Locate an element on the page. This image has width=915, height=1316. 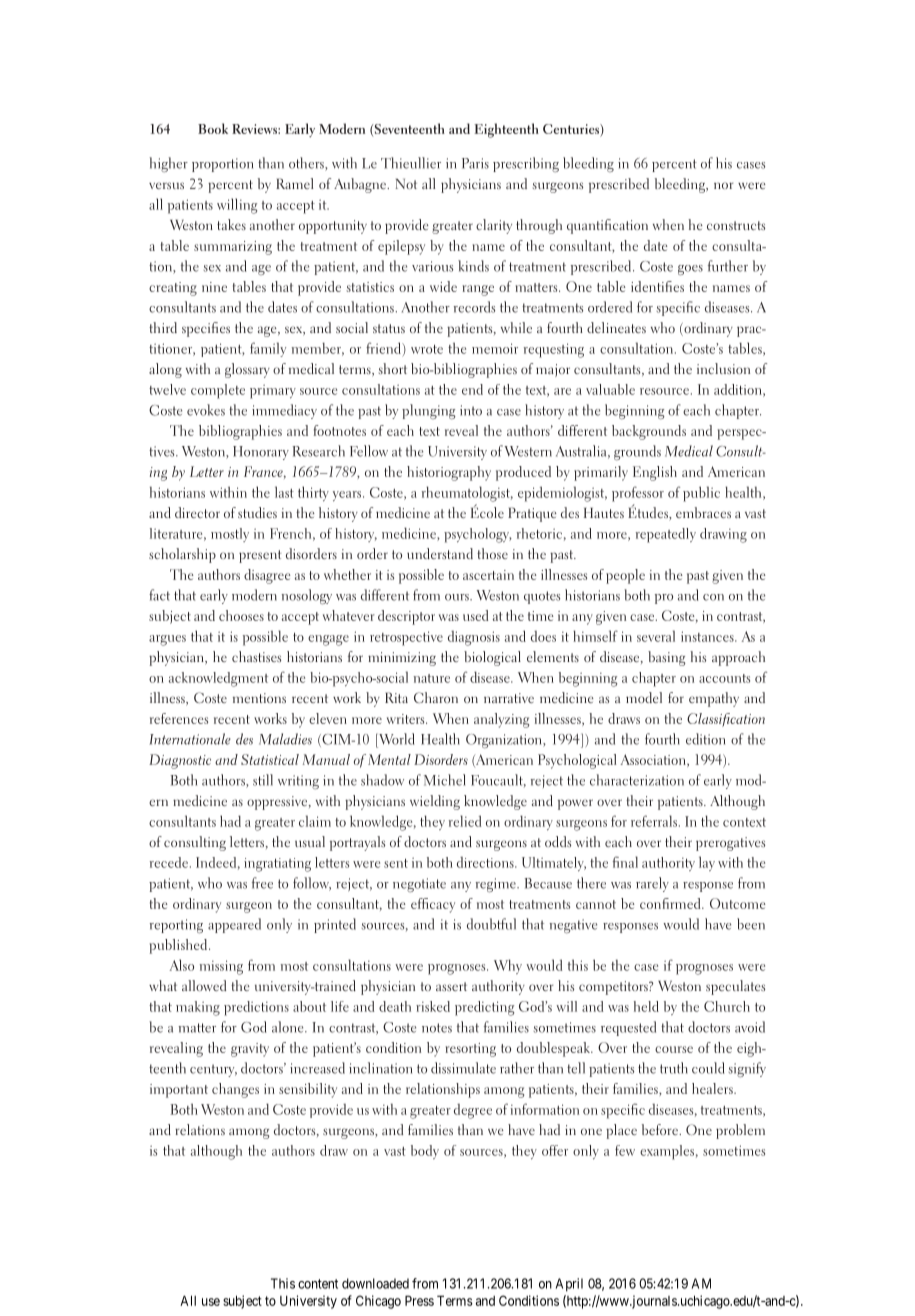
evokes is located at coordinates (206, 410).
